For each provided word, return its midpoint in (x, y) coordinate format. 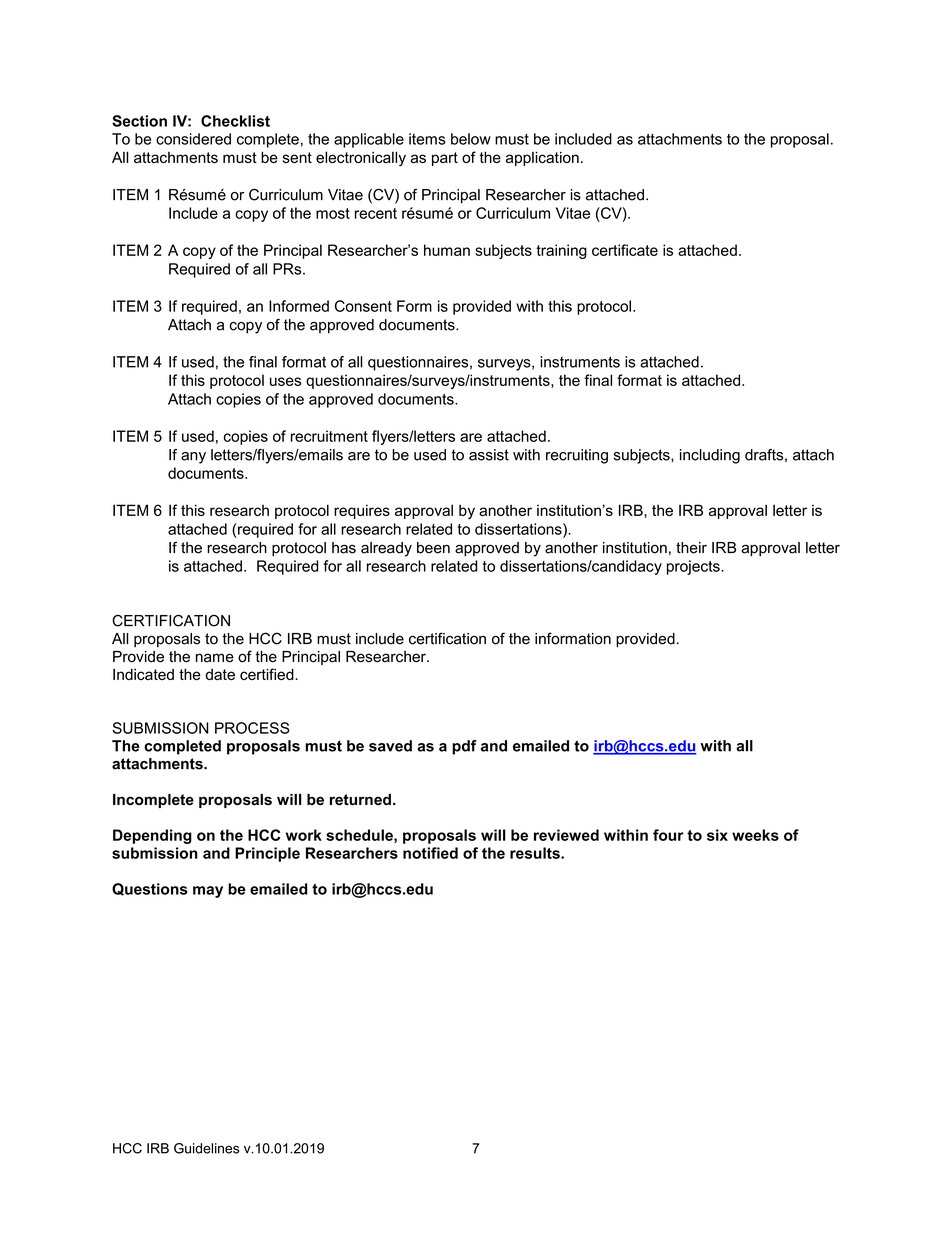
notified (430, 853)
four (668, 835)
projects (694, 567)
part (445, 159)
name (215, 658)
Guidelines (206, 1148)
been (433, 548)
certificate (625, 250)
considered (193, 139)
